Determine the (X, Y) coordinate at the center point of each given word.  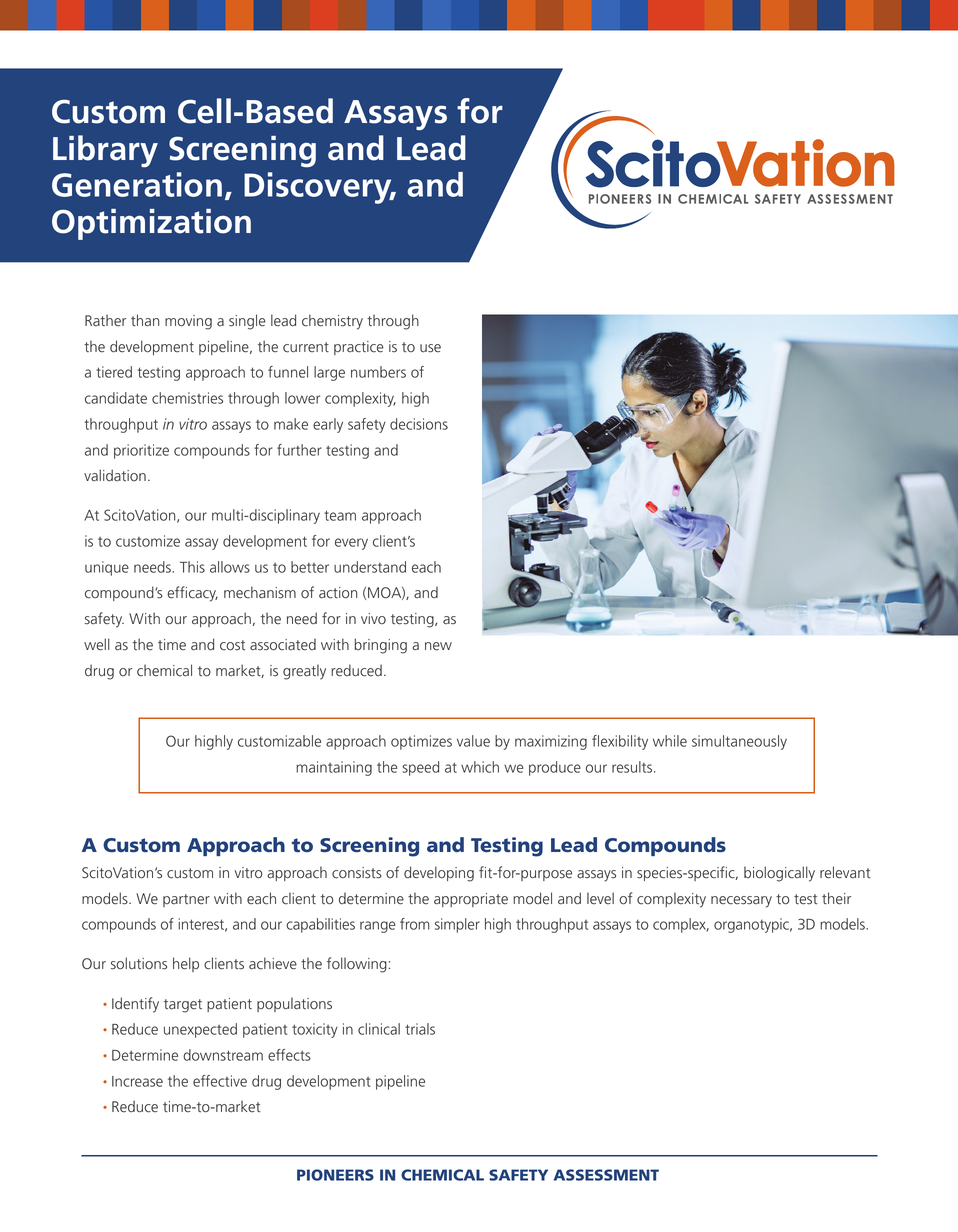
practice (359, 348)
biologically (779, 874)
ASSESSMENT (606, 1175)
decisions (419, 424)
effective (220, 1081)
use (430, 348)
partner (186, 900)
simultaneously (739, 742)
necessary (741, 902)
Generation (137, 184)
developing (439, 874)
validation (115, 475)
